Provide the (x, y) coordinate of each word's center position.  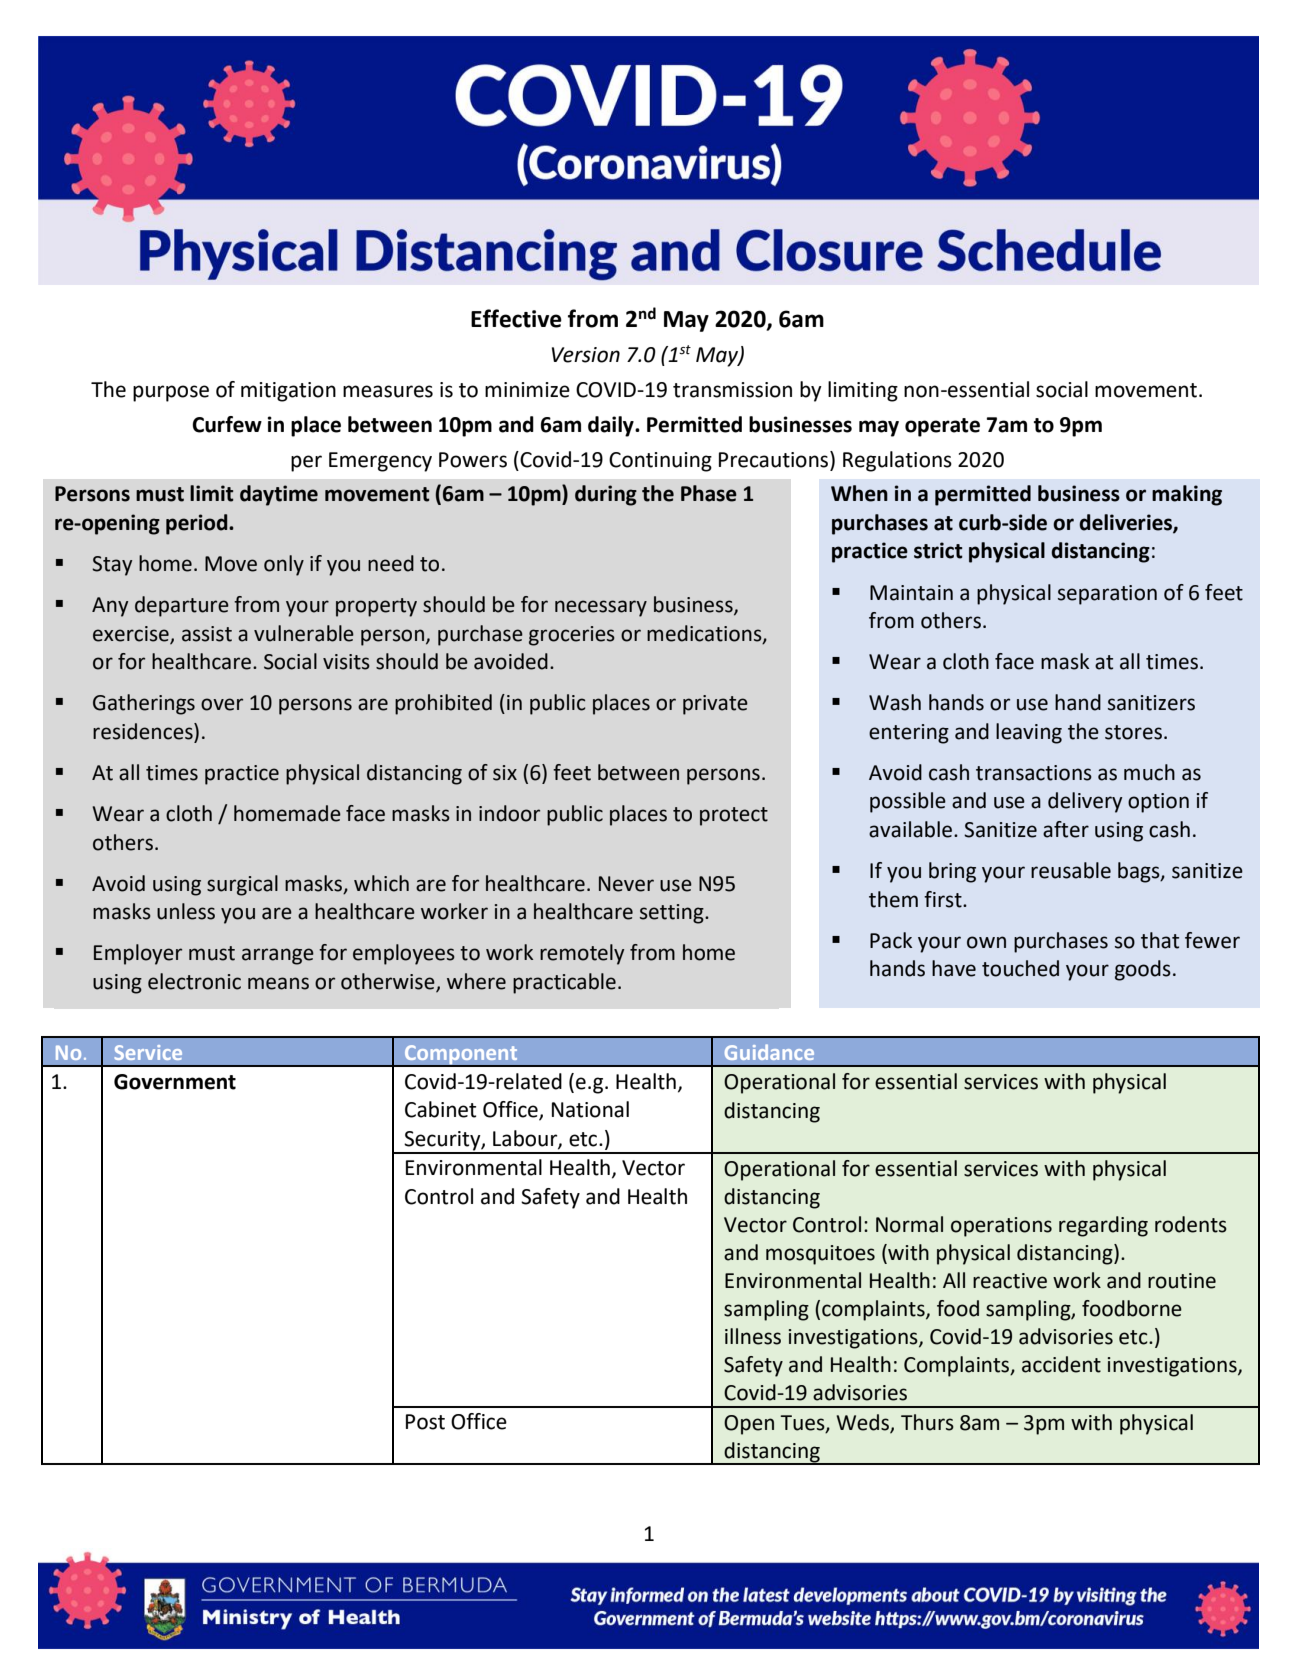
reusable (1071, 870)
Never (626, 884)
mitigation (288, 392)
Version (586, 355)
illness (753, 1336)
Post (425, 1422)
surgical (242, 885)
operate (942, 427)
